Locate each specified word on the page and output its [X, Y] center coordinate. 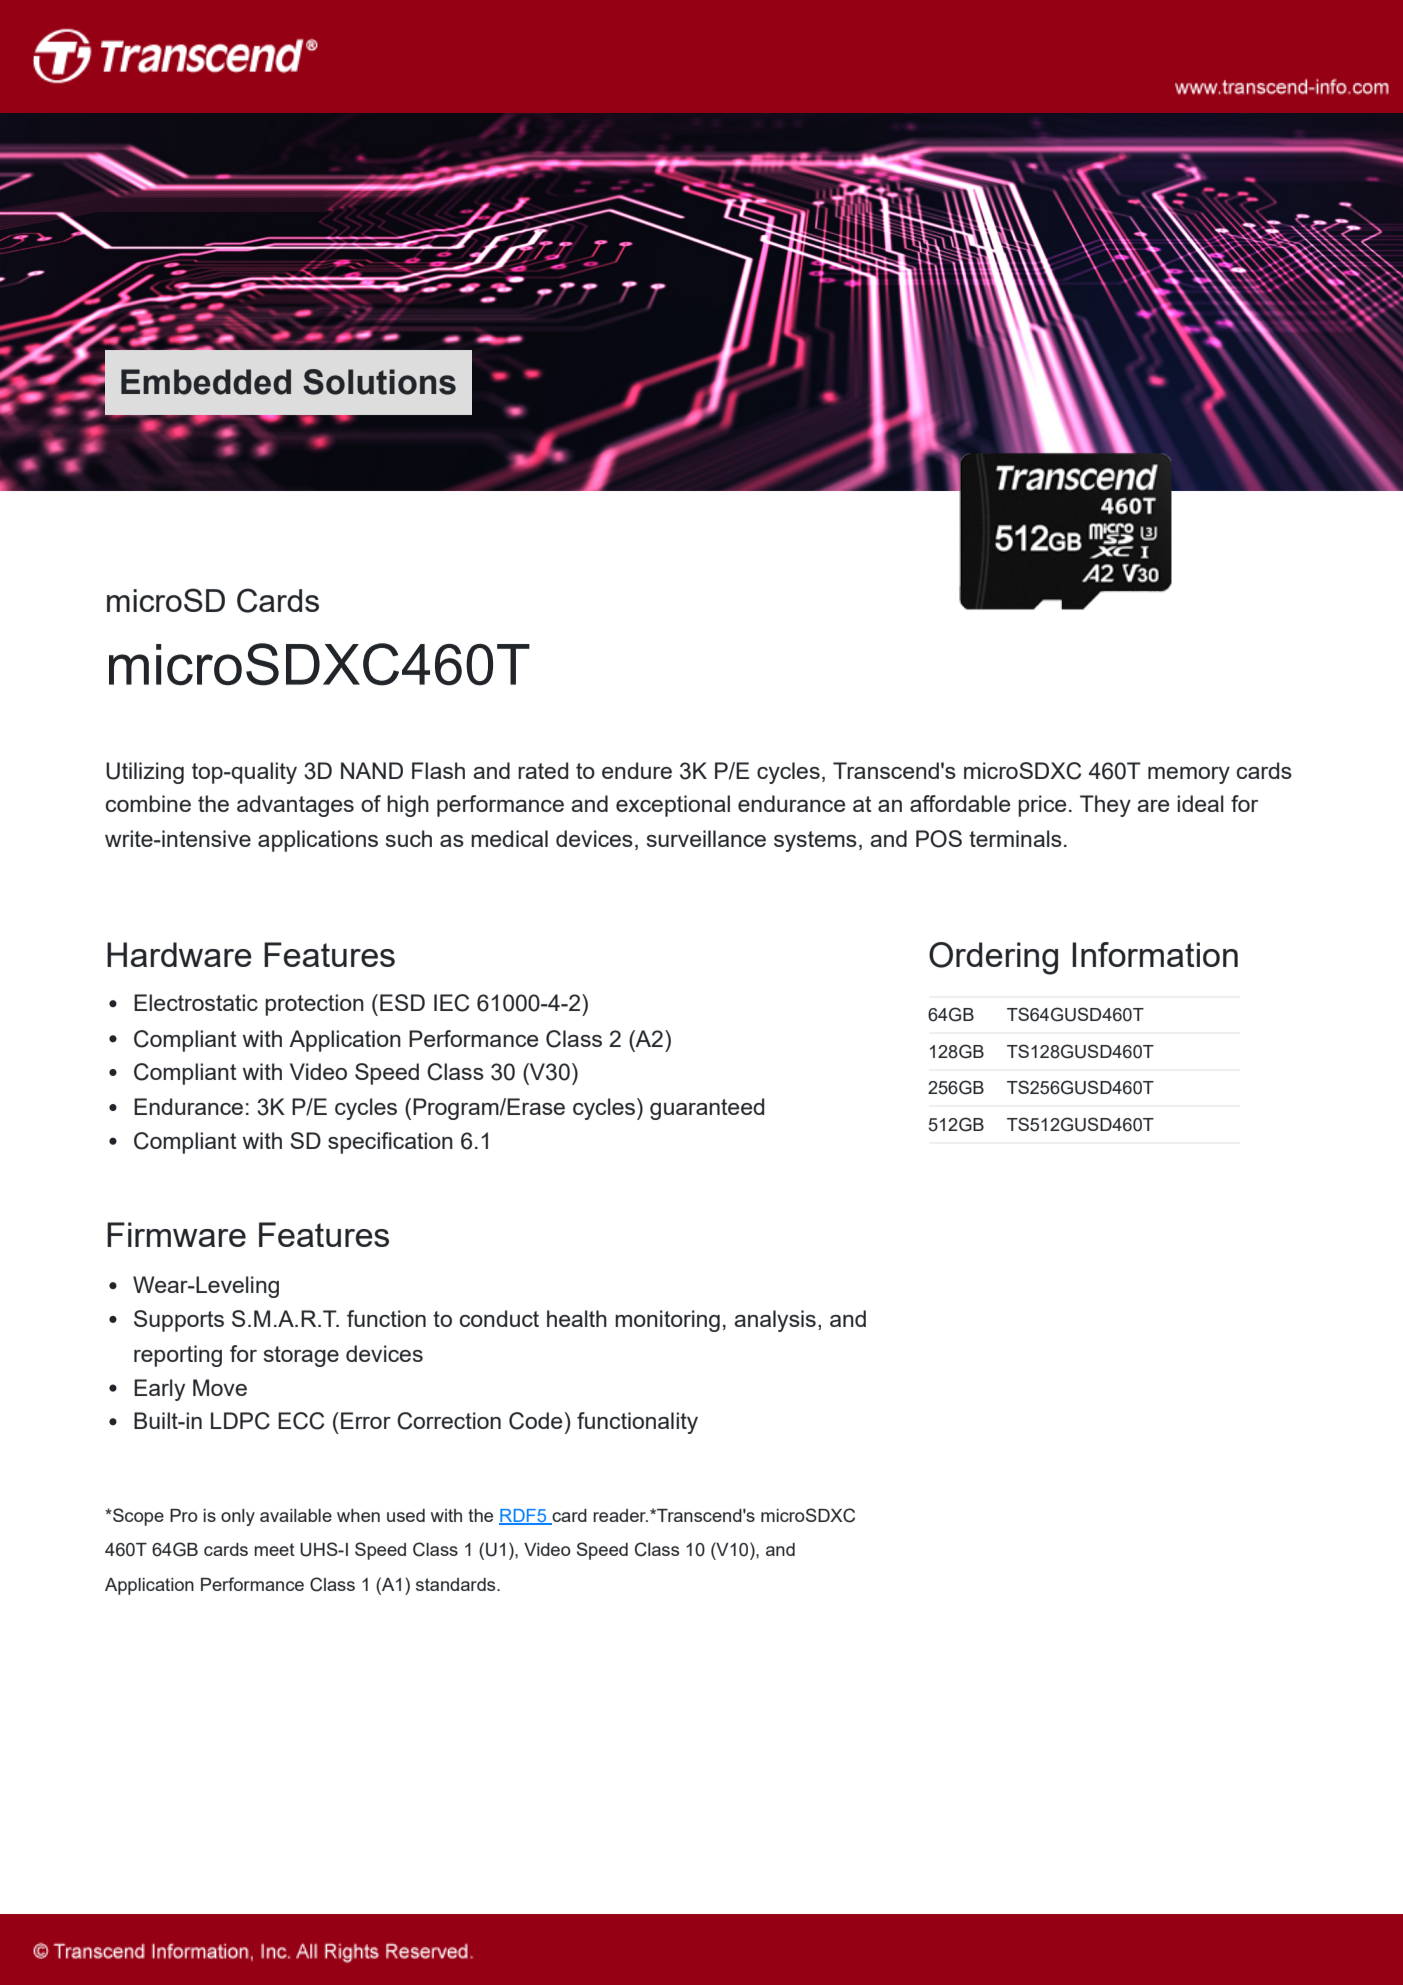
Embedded [206, 382]
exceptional [673, 806]
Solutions [379, 382]
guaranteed [707, 1109]
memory [1189, 775]
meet [274, 1549]
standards [457, 1584]
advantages [295, 806]
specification [390, 1143]
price [1042, 806]
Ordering [993, 958]
